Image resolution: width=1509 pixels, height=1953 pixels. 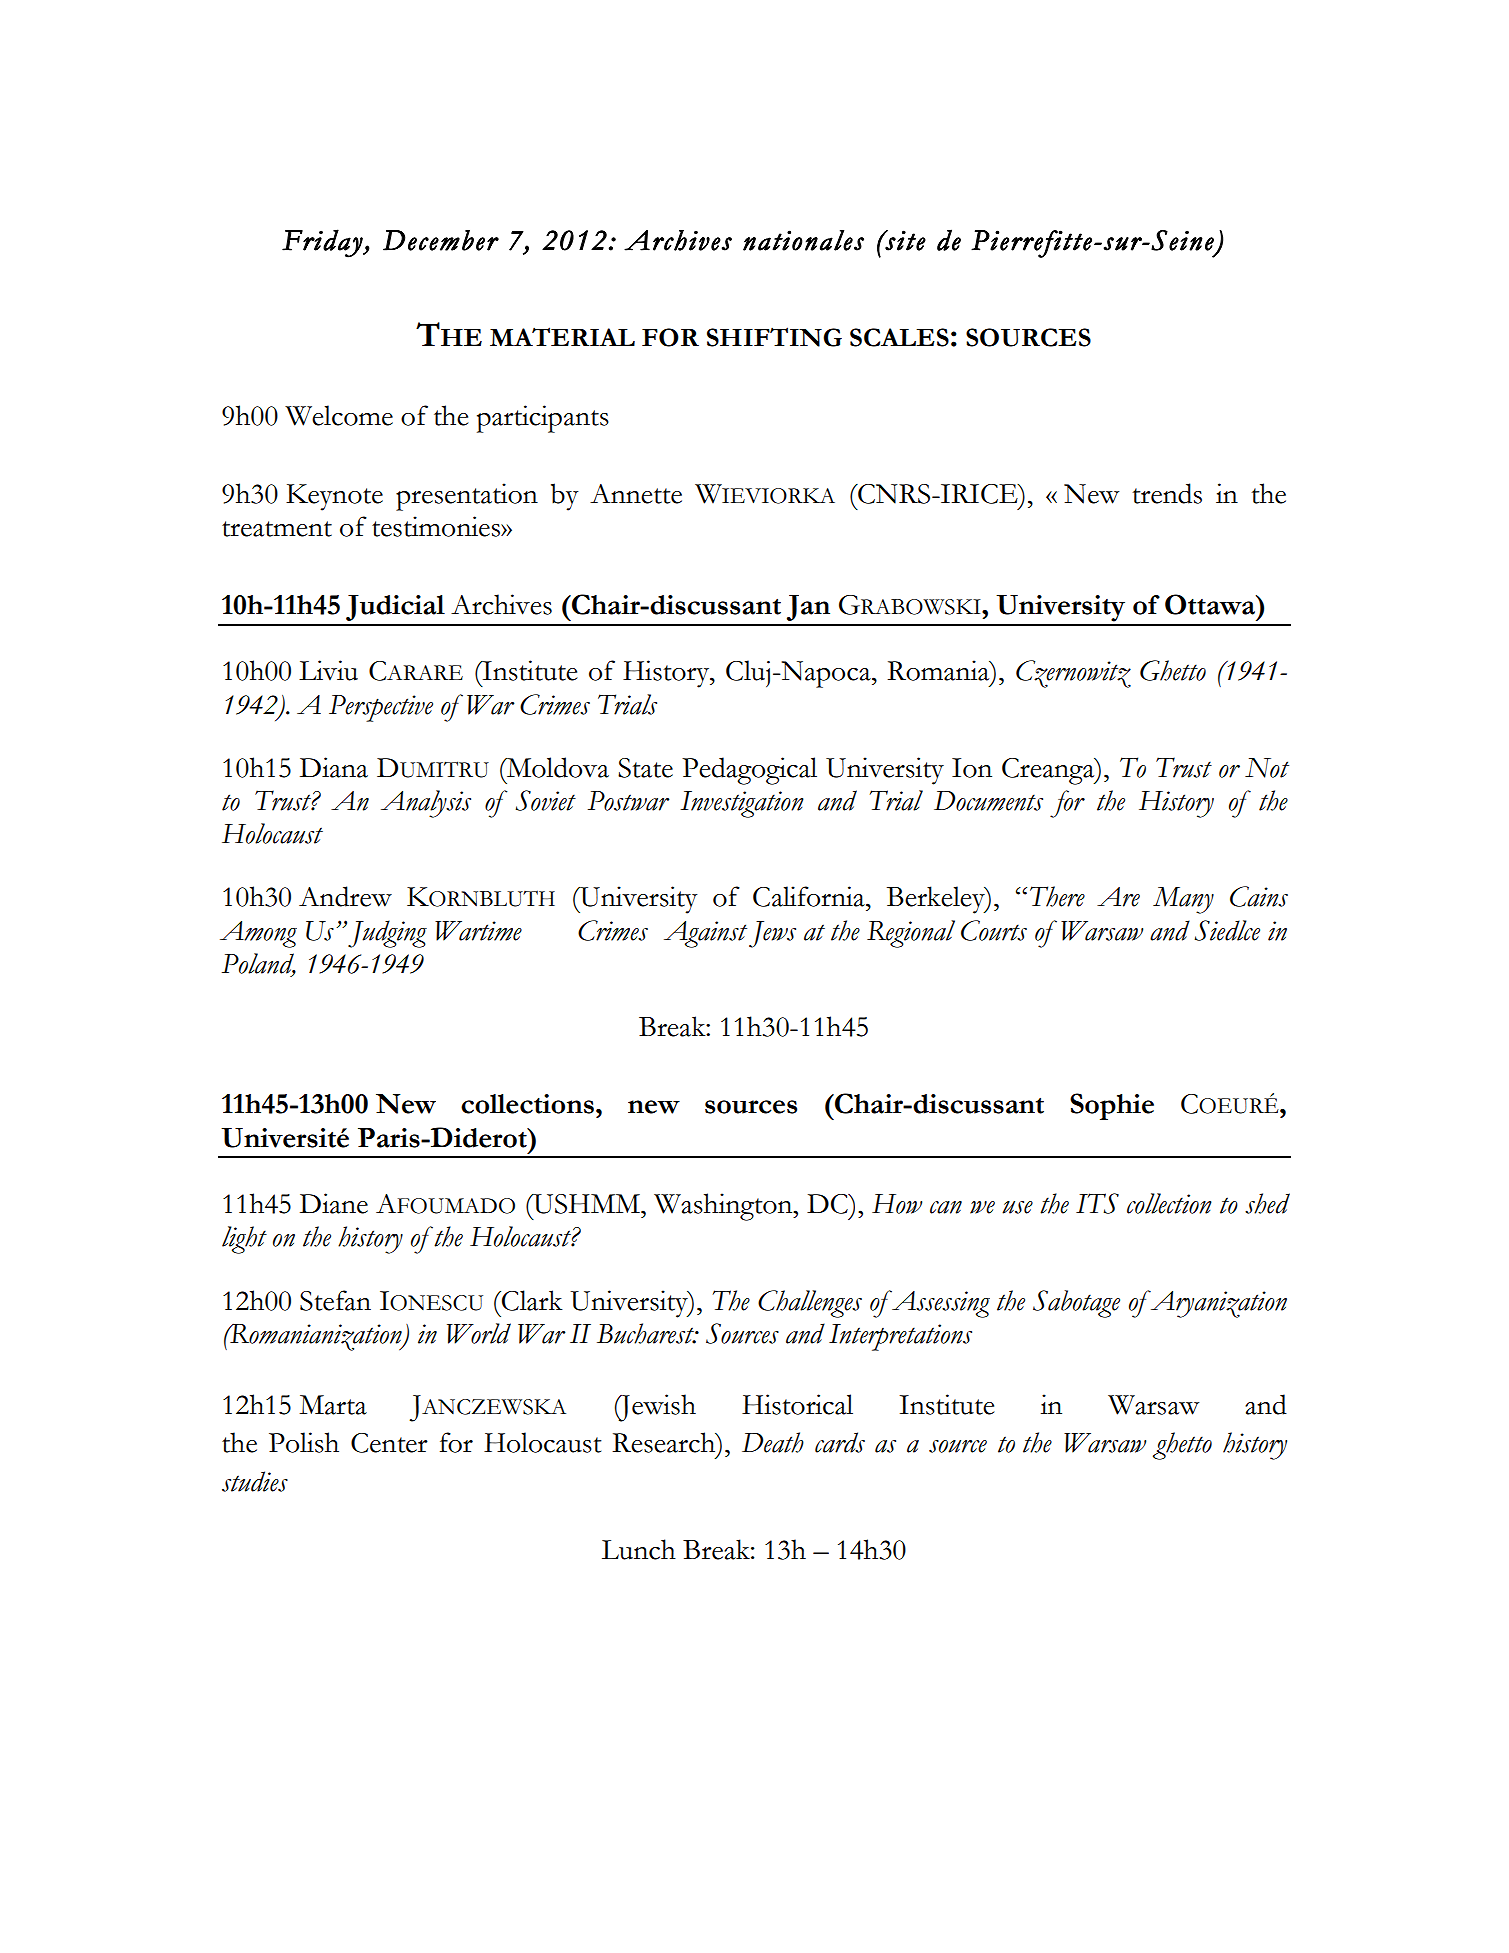 What do you see at coordinates (1167, 493) in the screenshot?
I see `trends` at bounding box center [1167, 493].
